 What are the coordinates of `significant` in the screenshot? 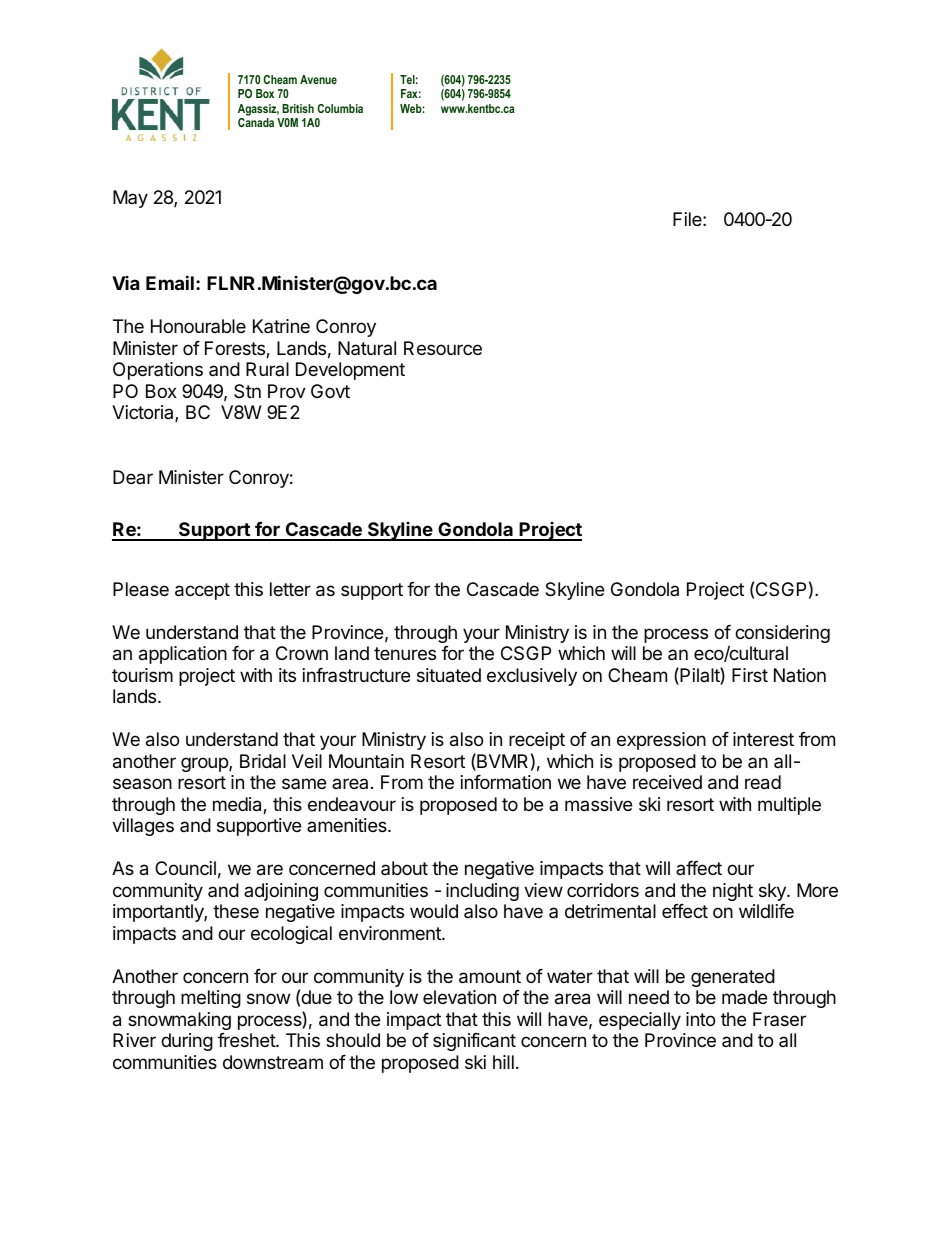 It's located at (474, 1042).
